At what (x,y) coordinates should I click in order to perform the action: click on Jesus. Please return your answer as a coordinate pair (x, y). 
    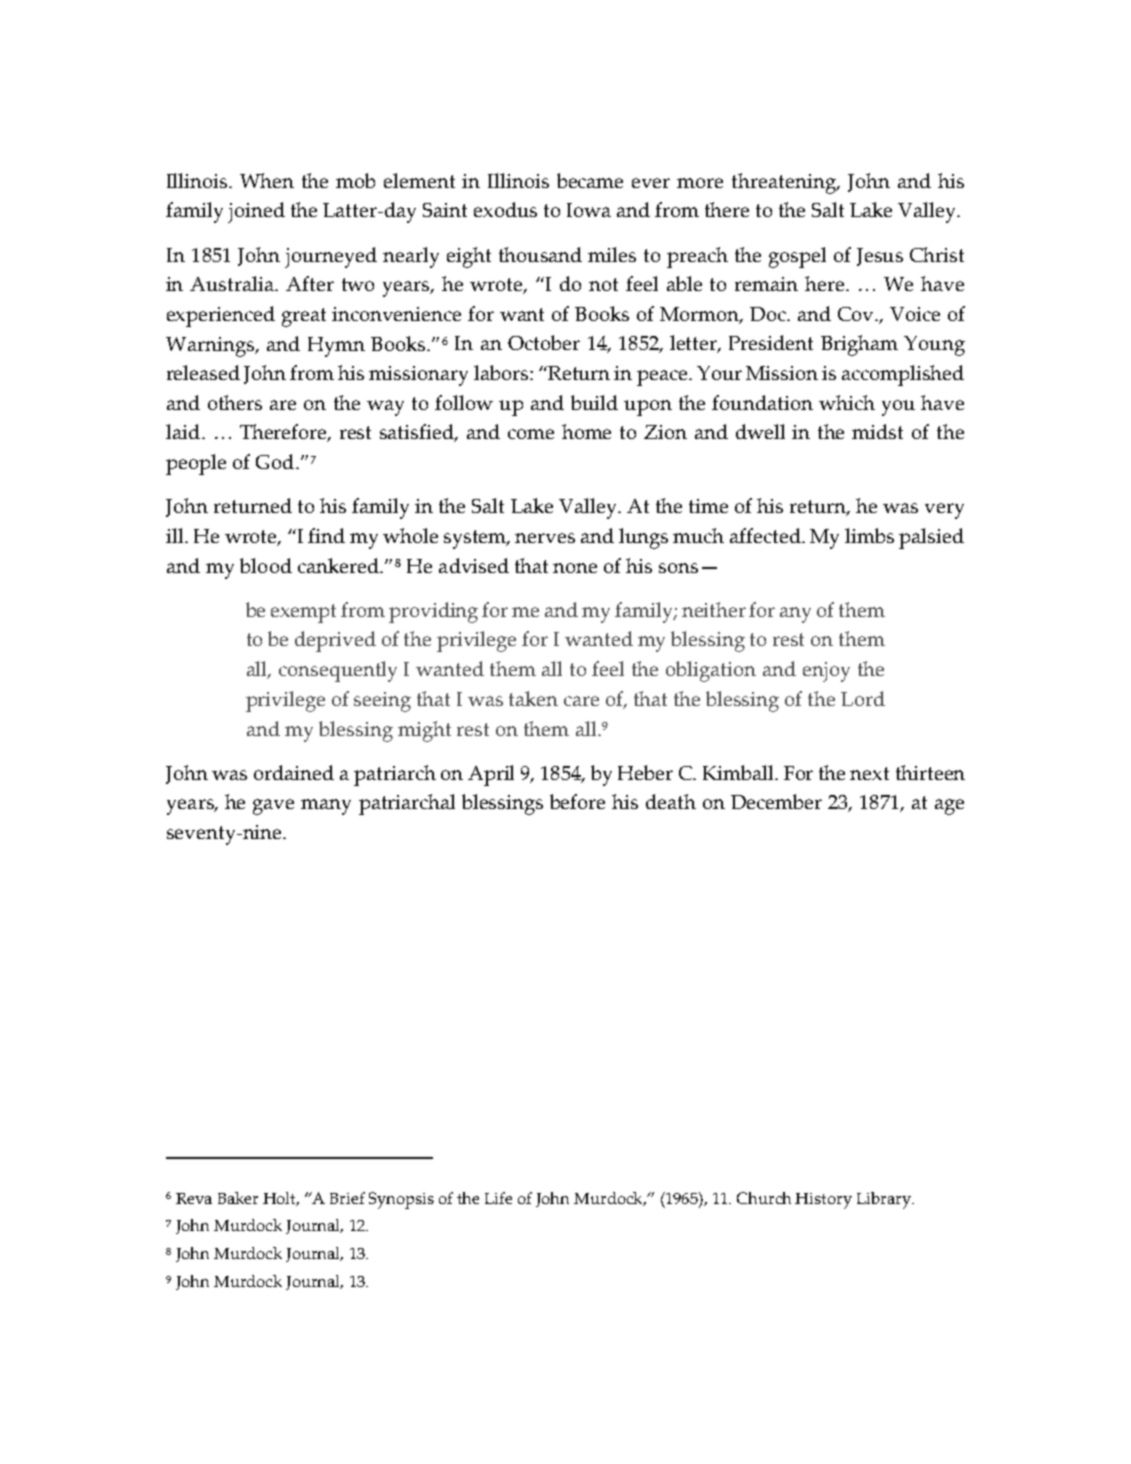
    Looking at the image, I should click on (880, 257).
